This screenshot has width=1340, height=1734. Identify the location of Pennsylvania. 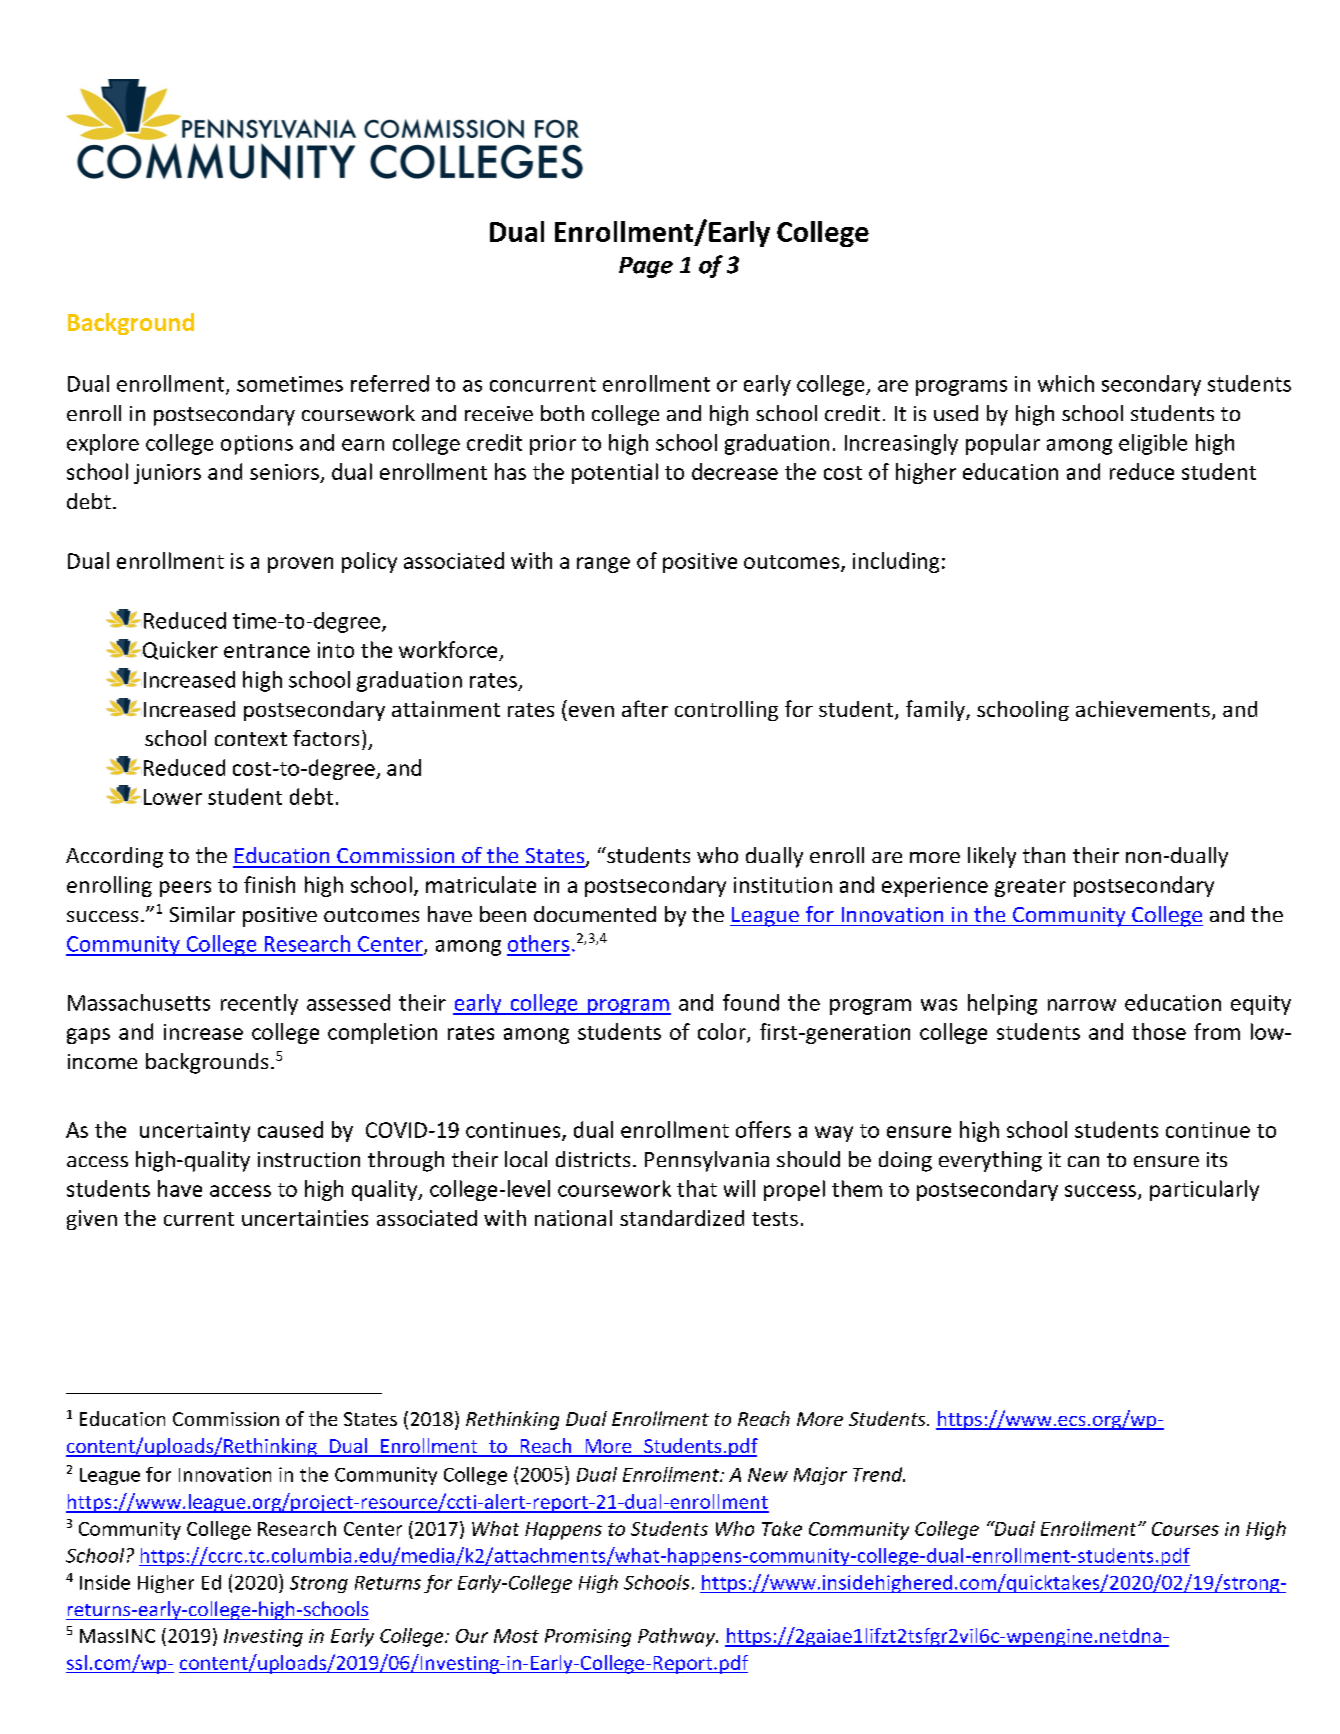
(707, 1161).
